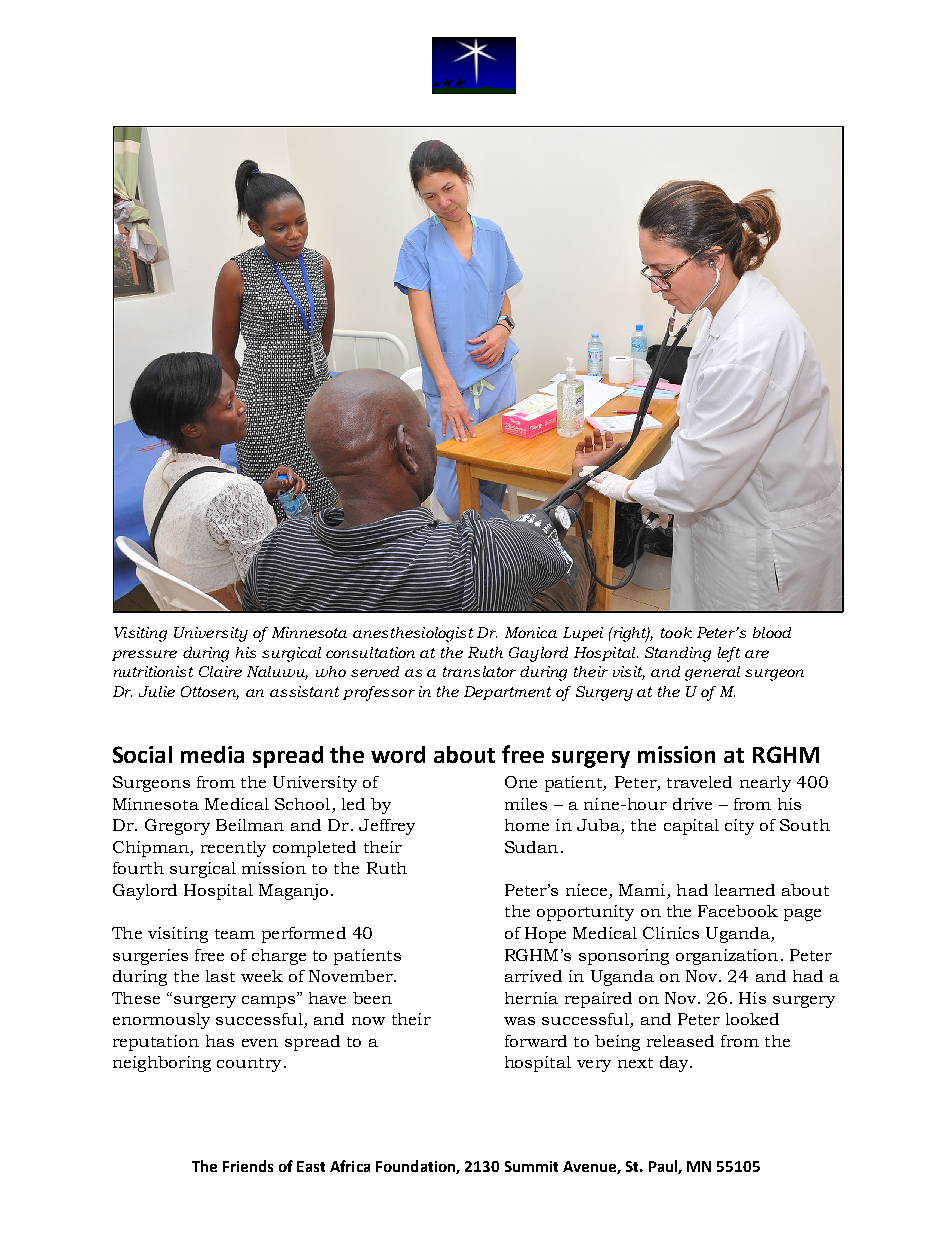  I want to click on city, so click(739, 827).
